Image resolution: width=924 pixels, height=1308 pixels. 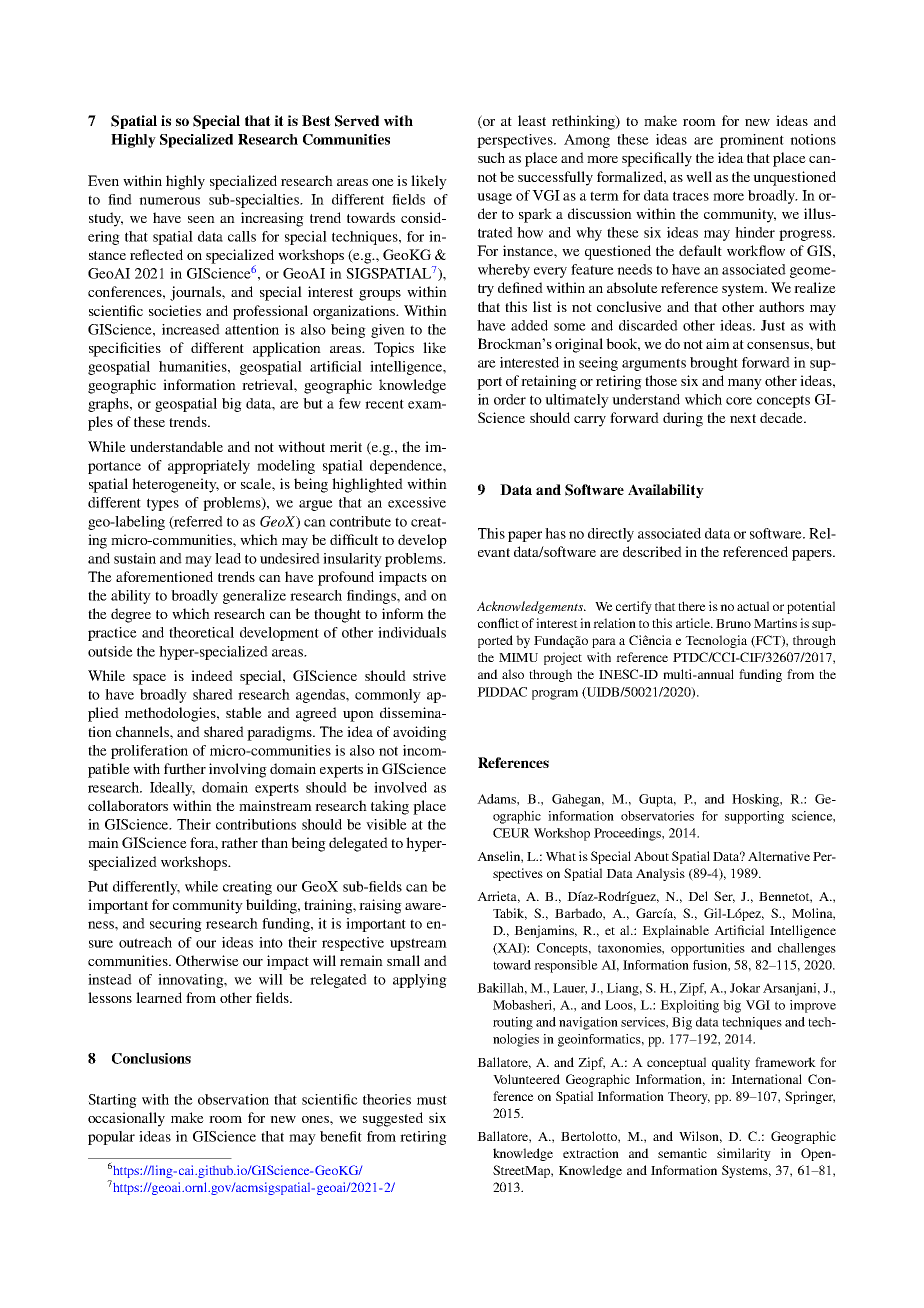 I want to click on must, so click(x=432, y=1100).
